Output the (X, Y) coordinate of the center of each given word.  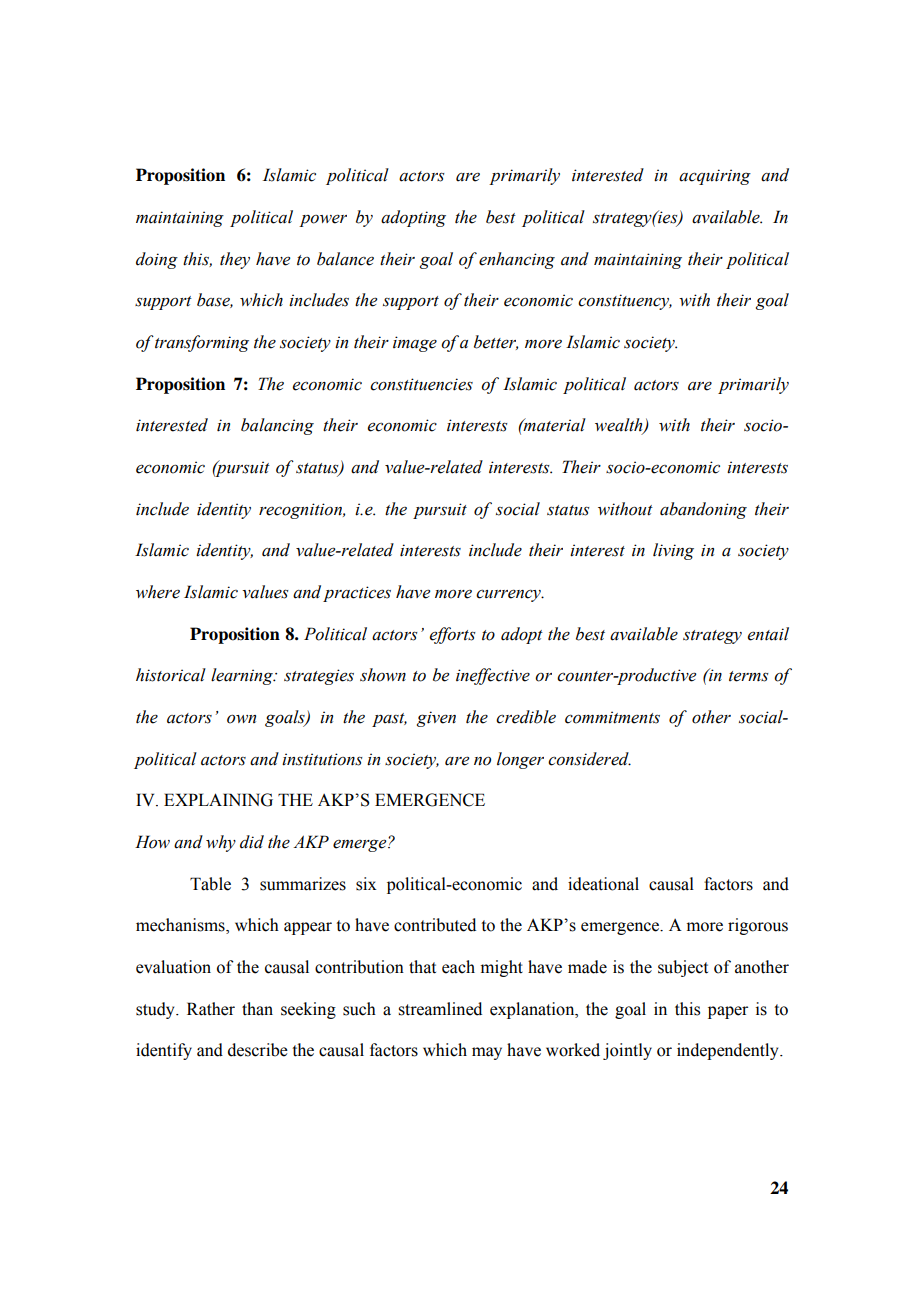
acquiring (715, 177)
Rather (211, 1009)
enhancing (517, 260)
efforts (452, 635)
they (235, 260)
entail (768, 634)
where (158, 592)
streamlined (440, 1009)
